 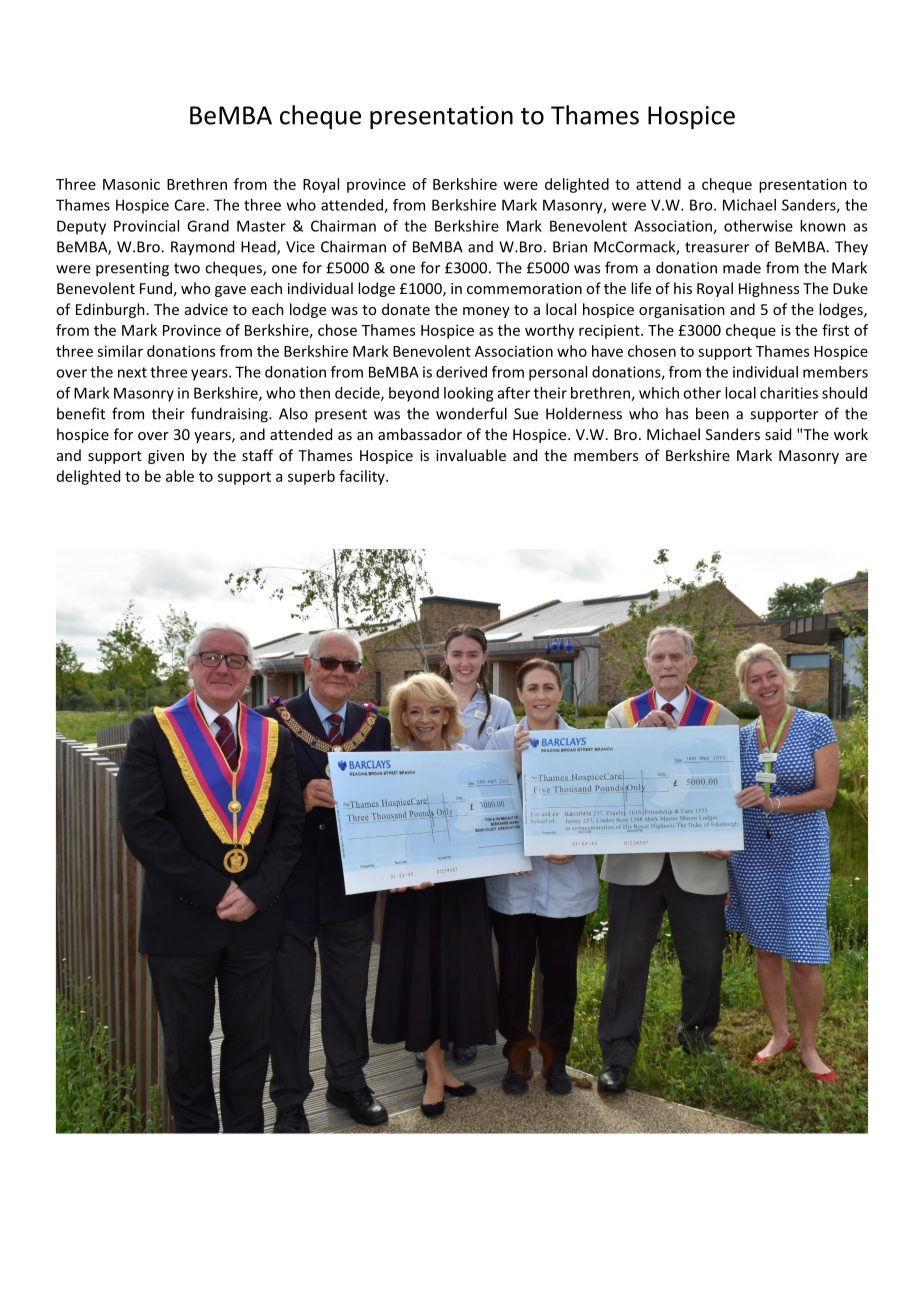 What do you see at coordinates (261, 226) in the image?
I see `Master` at bounding box center [261, 226].
